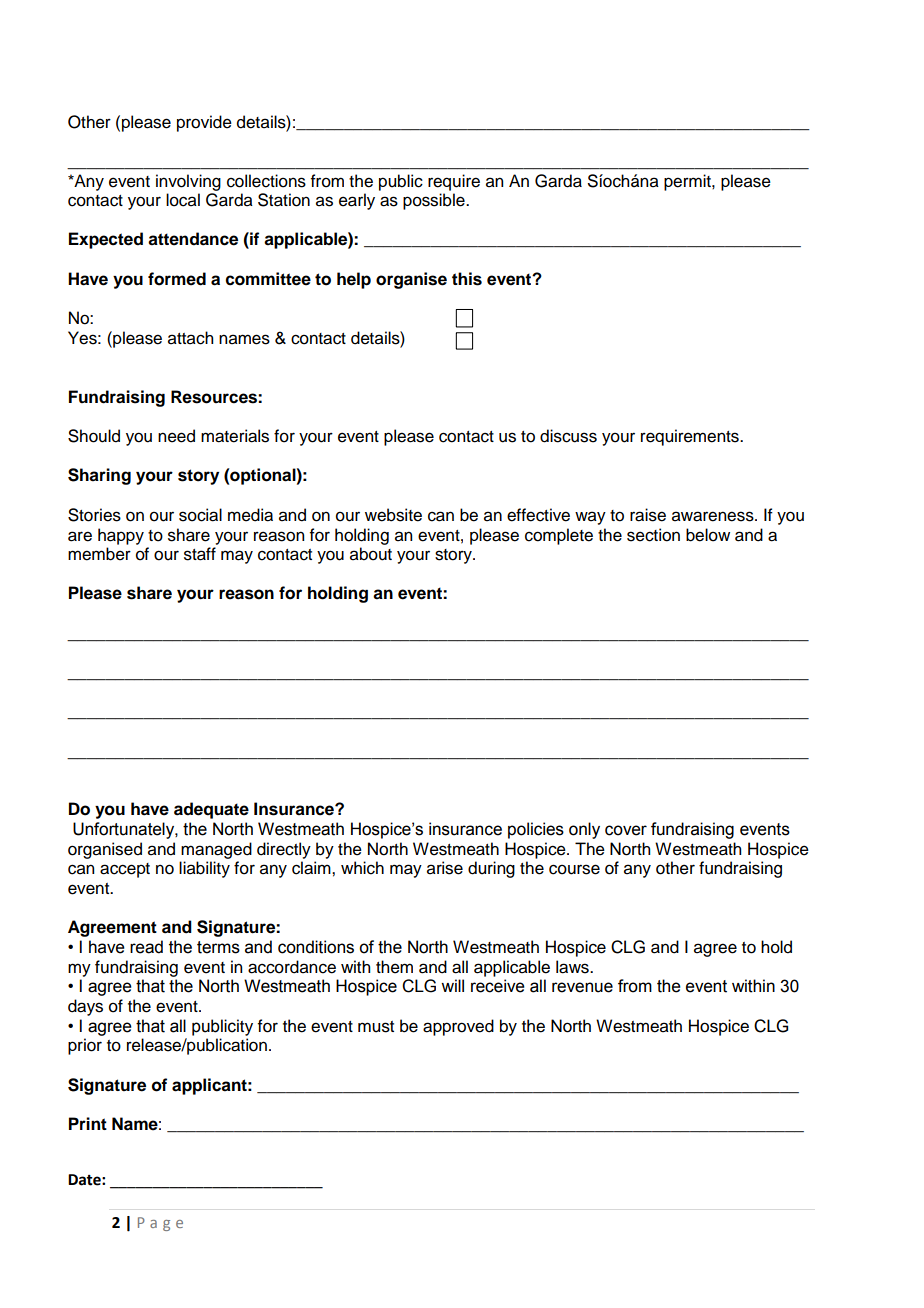  What do you see at coordinates (88, 1123) in the screenshot?
I see `Print` at bounding box center [88, 1123].
